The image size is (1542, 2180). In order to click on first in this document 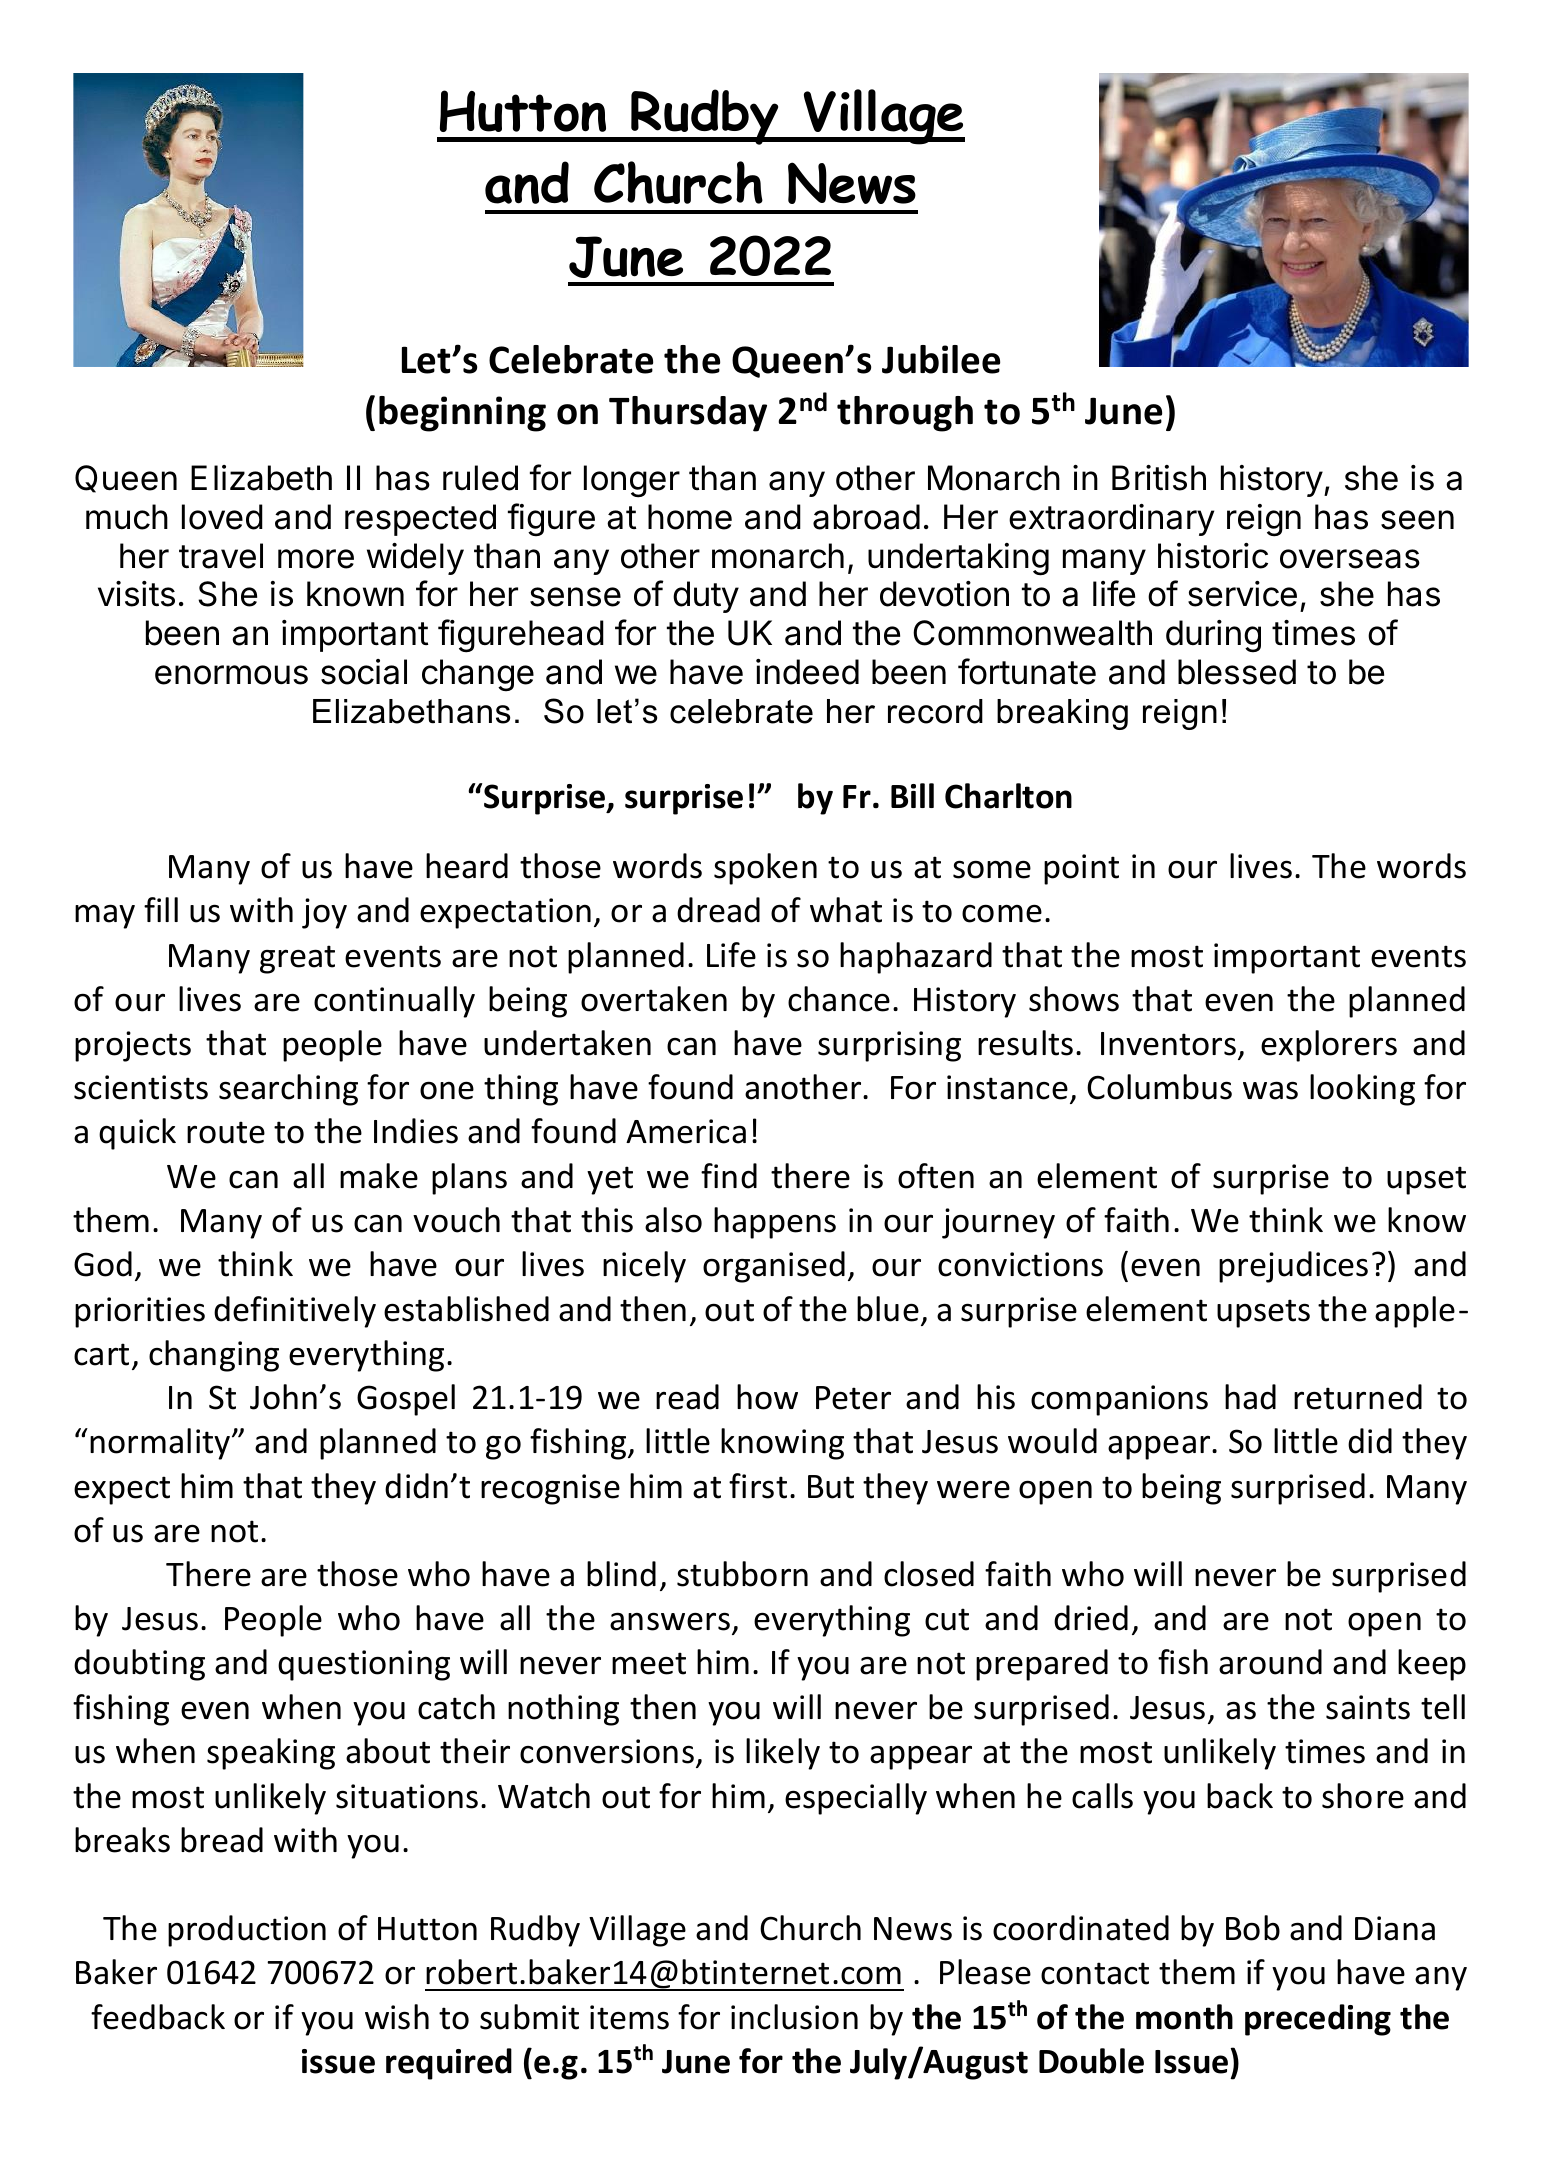, I will do `click(758, 1486)`.
